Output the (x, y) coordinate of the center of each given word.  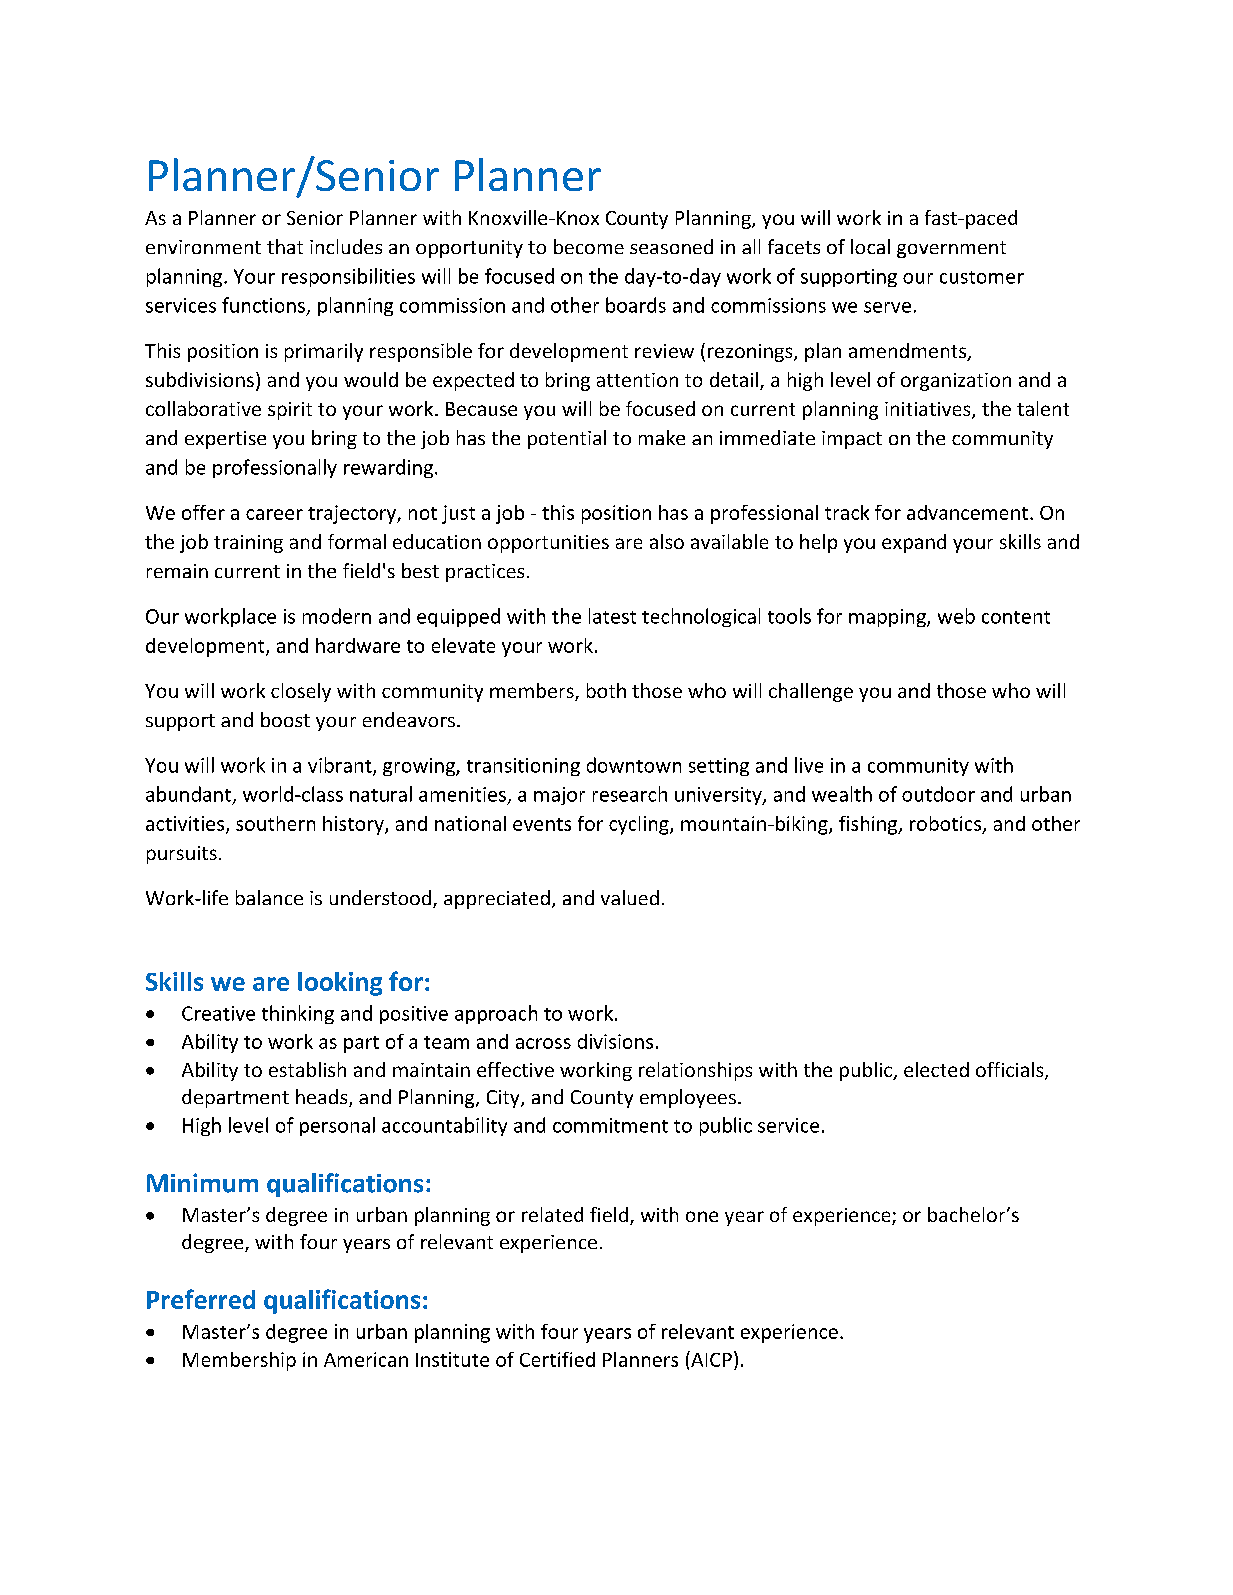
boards (636, 305)
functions (263, 305)
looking (340, 984)
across (543, 1043)
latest (612, 616)
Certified (557, 1359)
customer (982, 277)
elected (936, 1069)
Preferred (201, 1299)
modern (337, 616)
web (956, 616)
